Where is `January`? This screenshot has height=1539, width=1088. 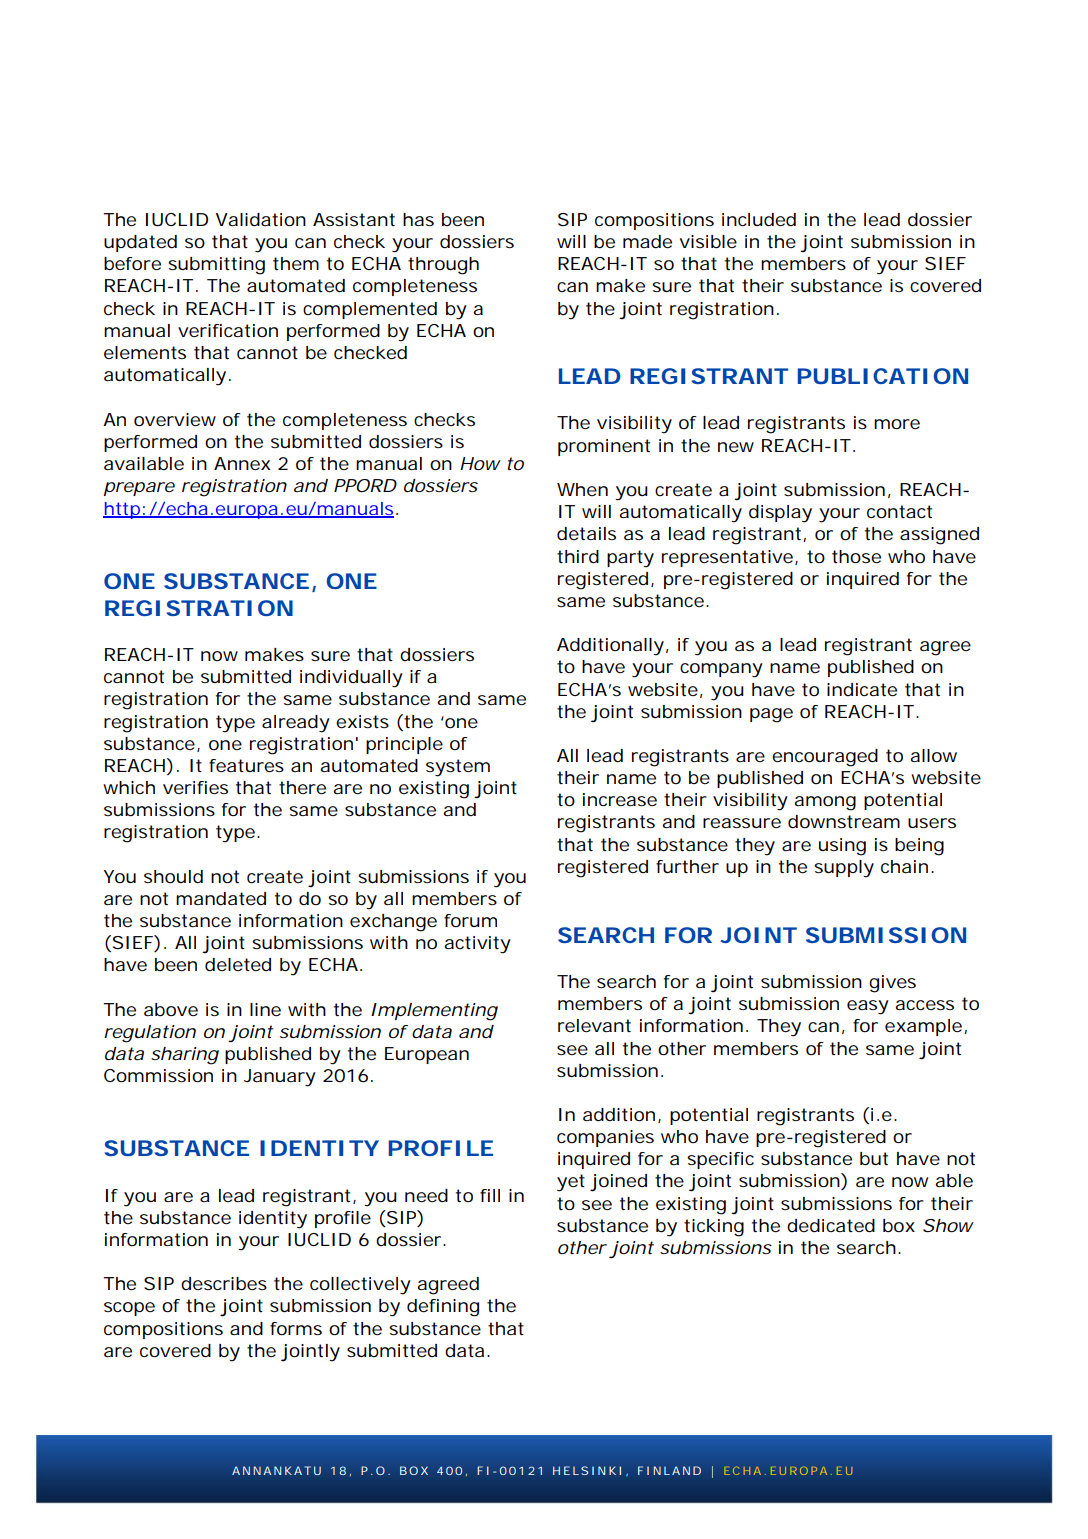 January is located at coordinates (280, 1078).
